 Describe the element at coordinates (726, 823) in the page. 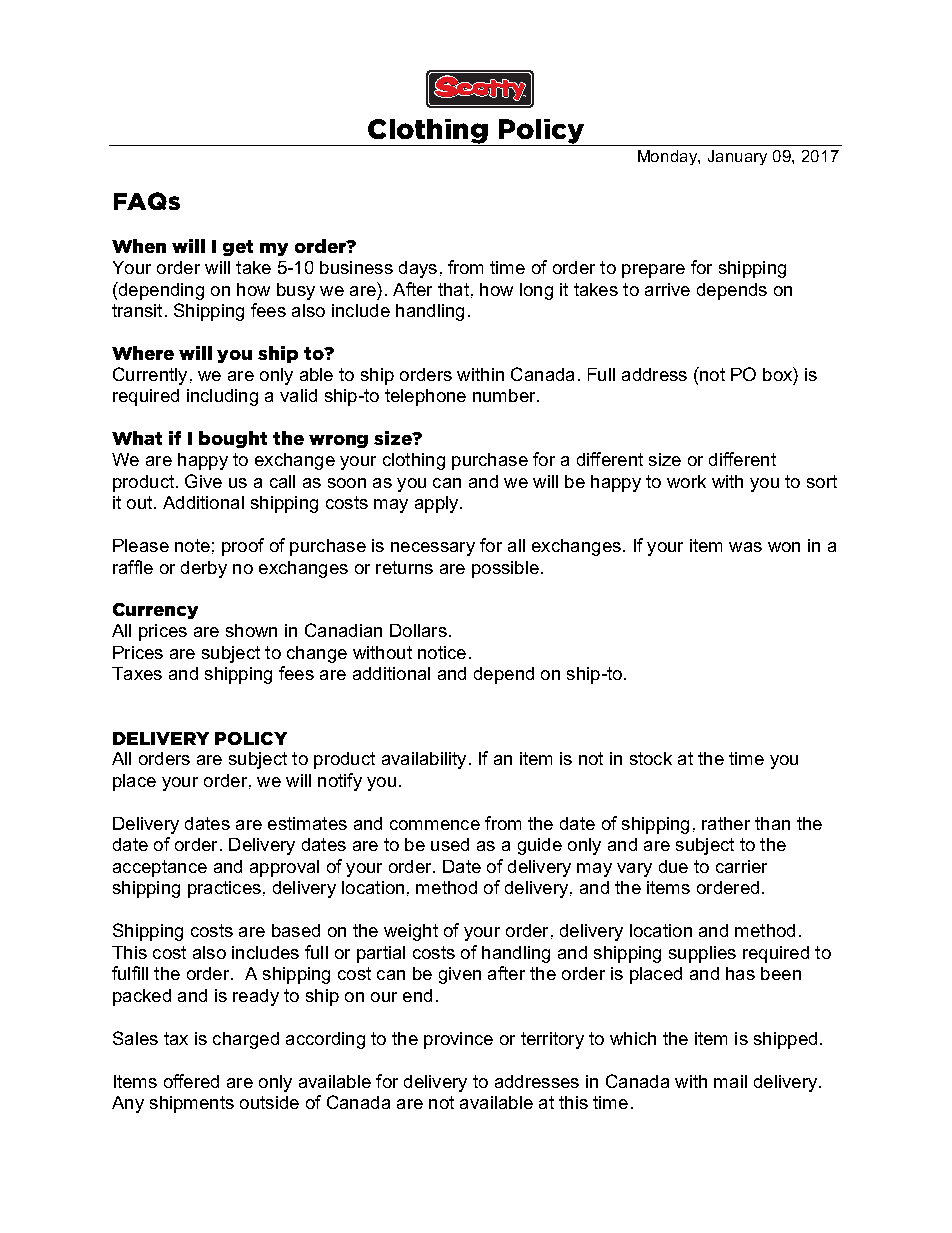

I see `rather` at that location.
